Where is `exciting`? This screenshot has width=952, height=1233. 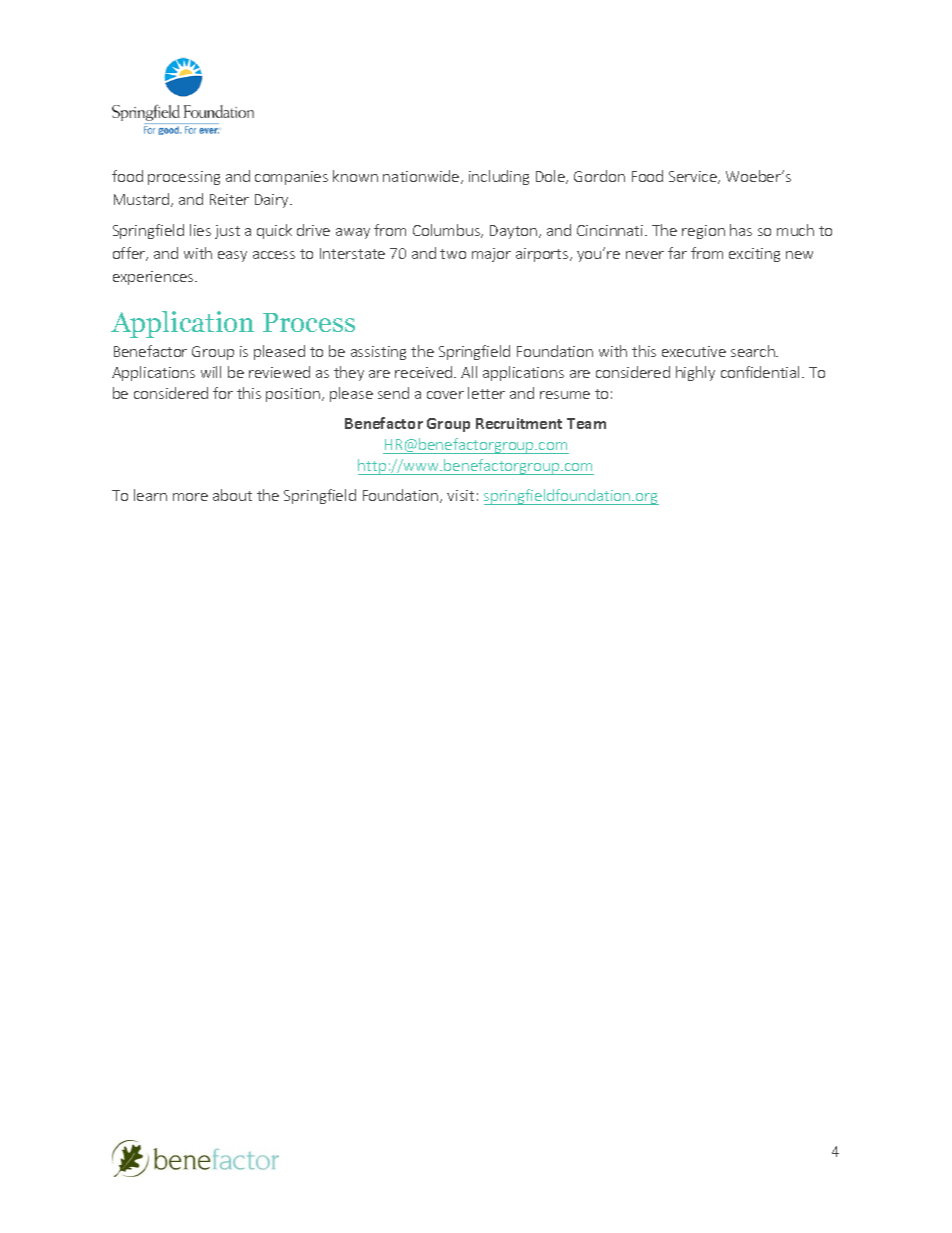
exciting is located at coordinates (754, 255).
